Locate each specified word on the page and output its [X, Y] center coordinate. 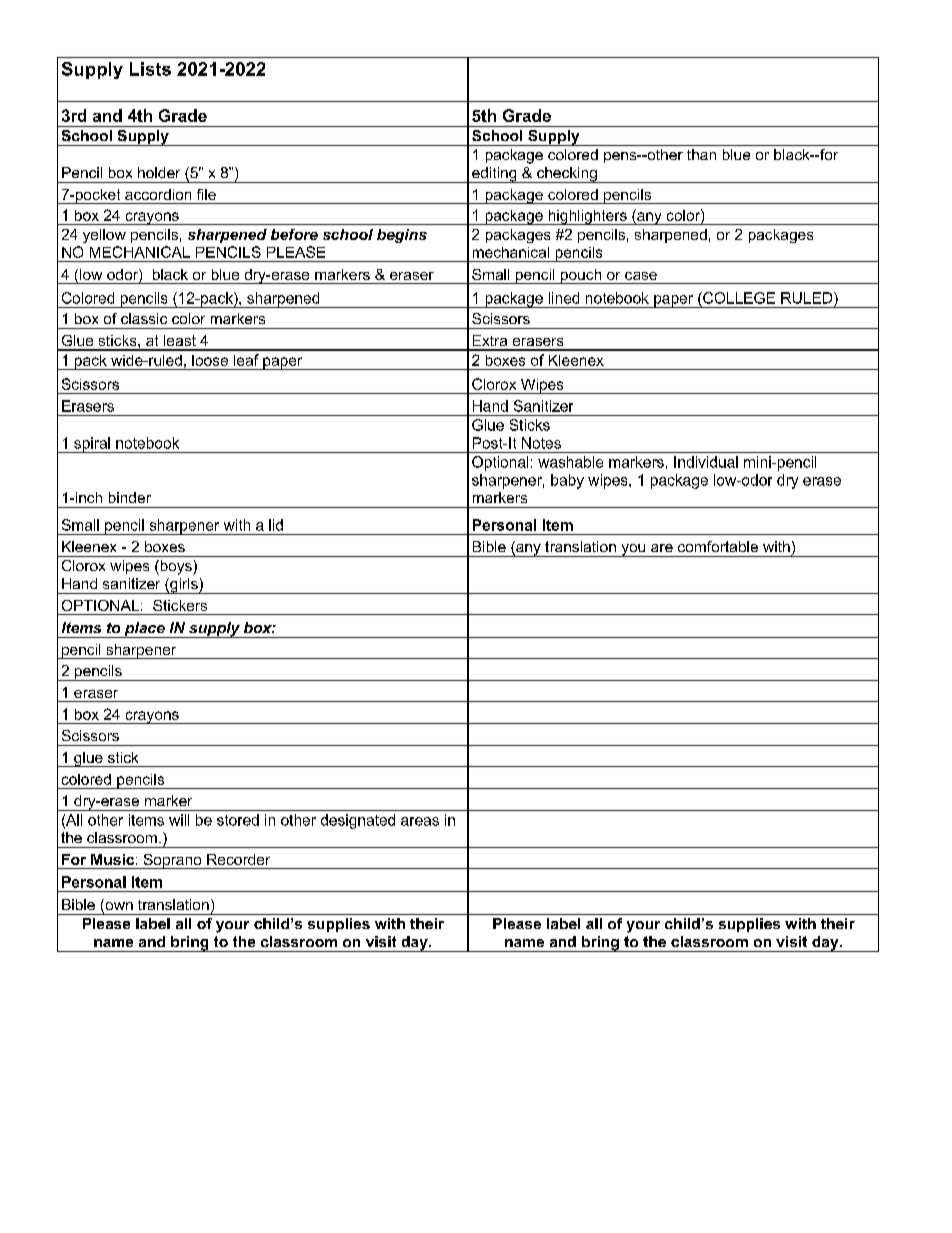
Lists [150, 69]
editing [494, 175]
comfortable [718, 546]
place [144, 630]
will [179, 820]
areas [420, 821]
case [641, 276]
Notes [541, 443]
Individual [706, 462]
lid [276, 525]
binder [130, 497]
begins [402, 236]
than [701, 154]
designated [358, 821]
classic [144, 318]
